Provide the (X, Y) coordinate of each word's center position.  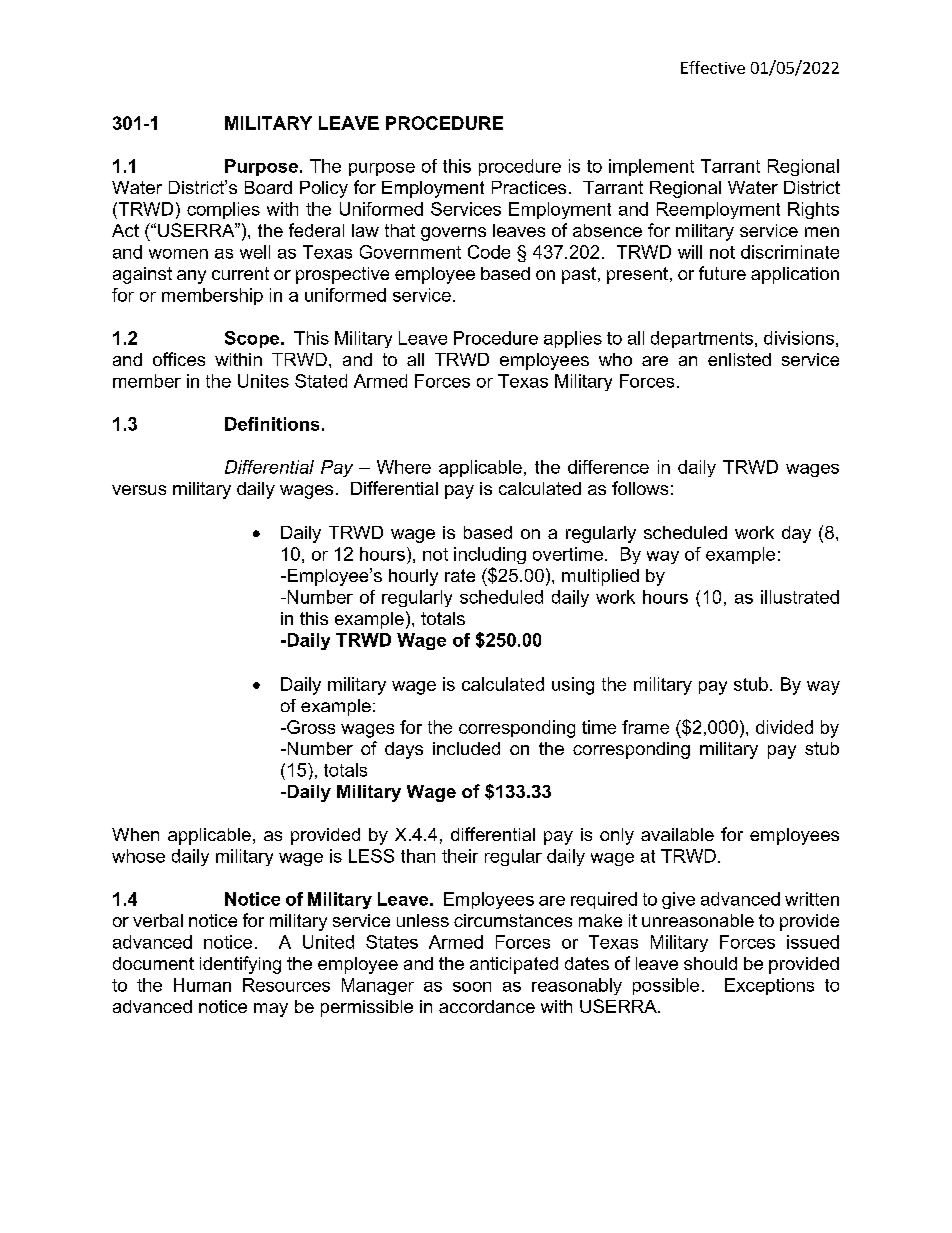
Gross (310, 727)
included (466, 748)
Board (268, 187)
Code (489, 252)
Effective (713, 67)
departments (703, 339)
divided (784, 727)
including (490, 555)
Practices (529, 187)
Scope (253, 339)
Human (202, 985)
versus (139, 490)
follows (640, 488)
